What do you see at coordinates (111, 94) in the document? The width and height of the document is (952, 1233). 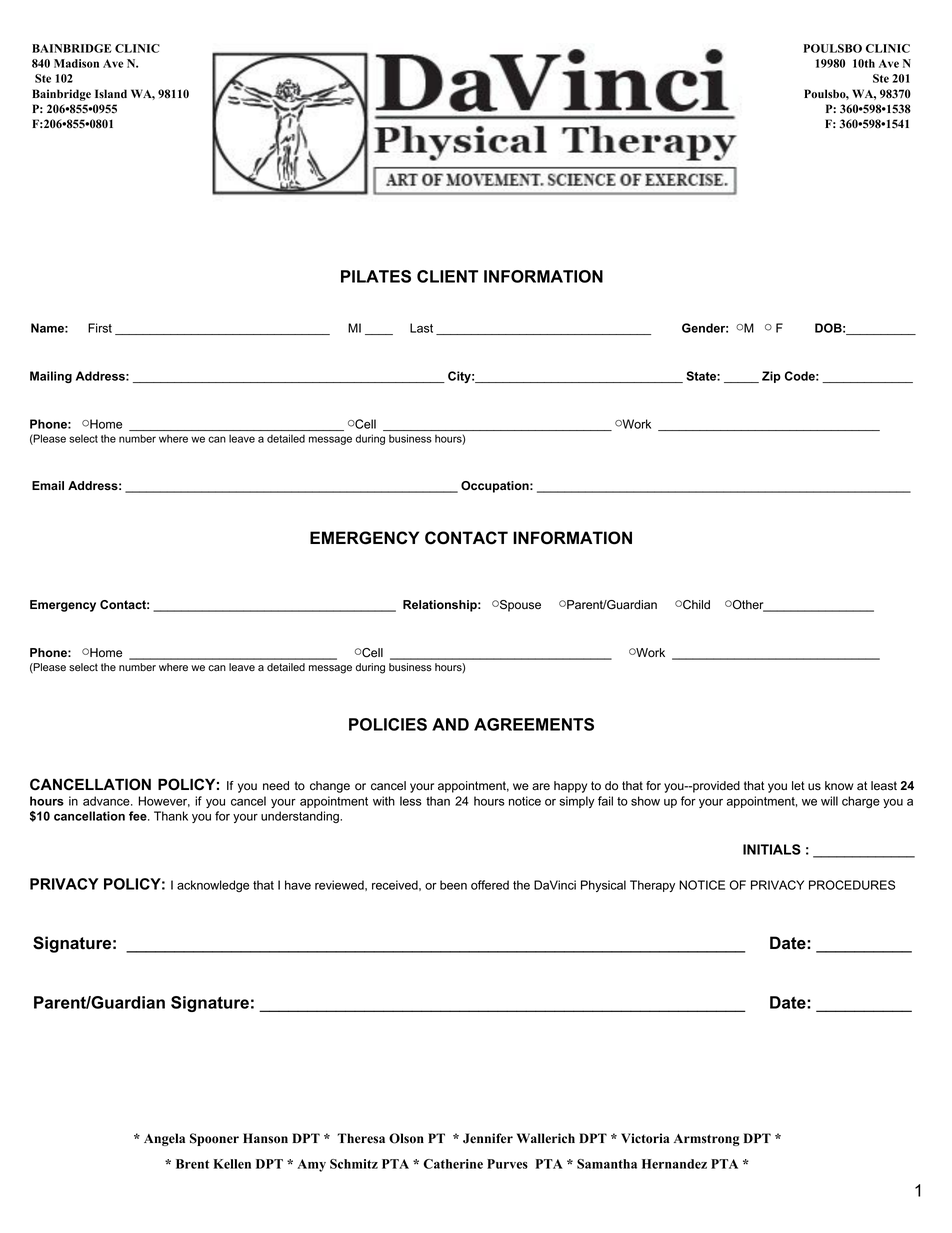 I see `Island` at bounding box center [111, 94].
